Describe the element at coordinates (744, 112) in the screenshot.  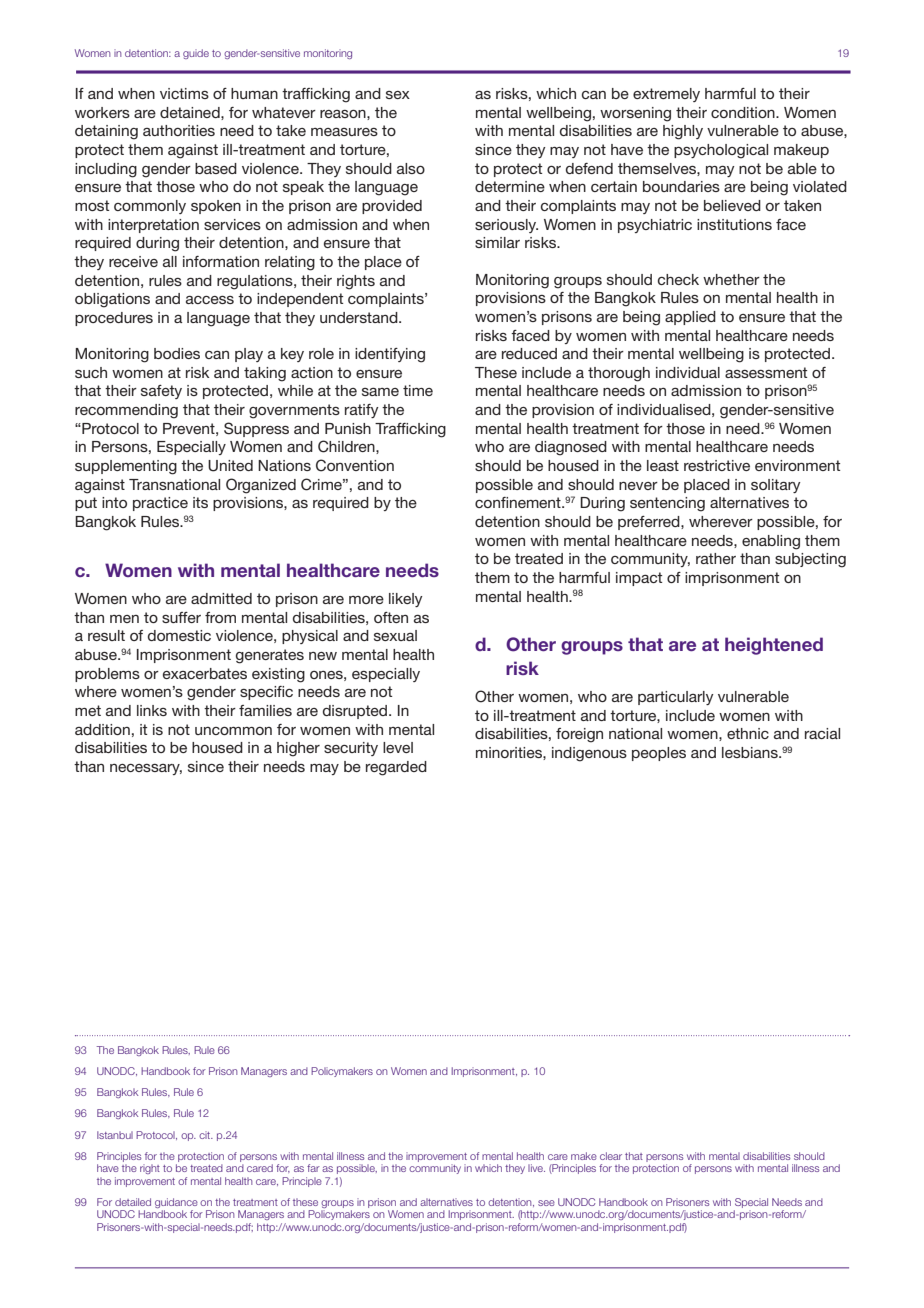
I see `condition` at that location.
